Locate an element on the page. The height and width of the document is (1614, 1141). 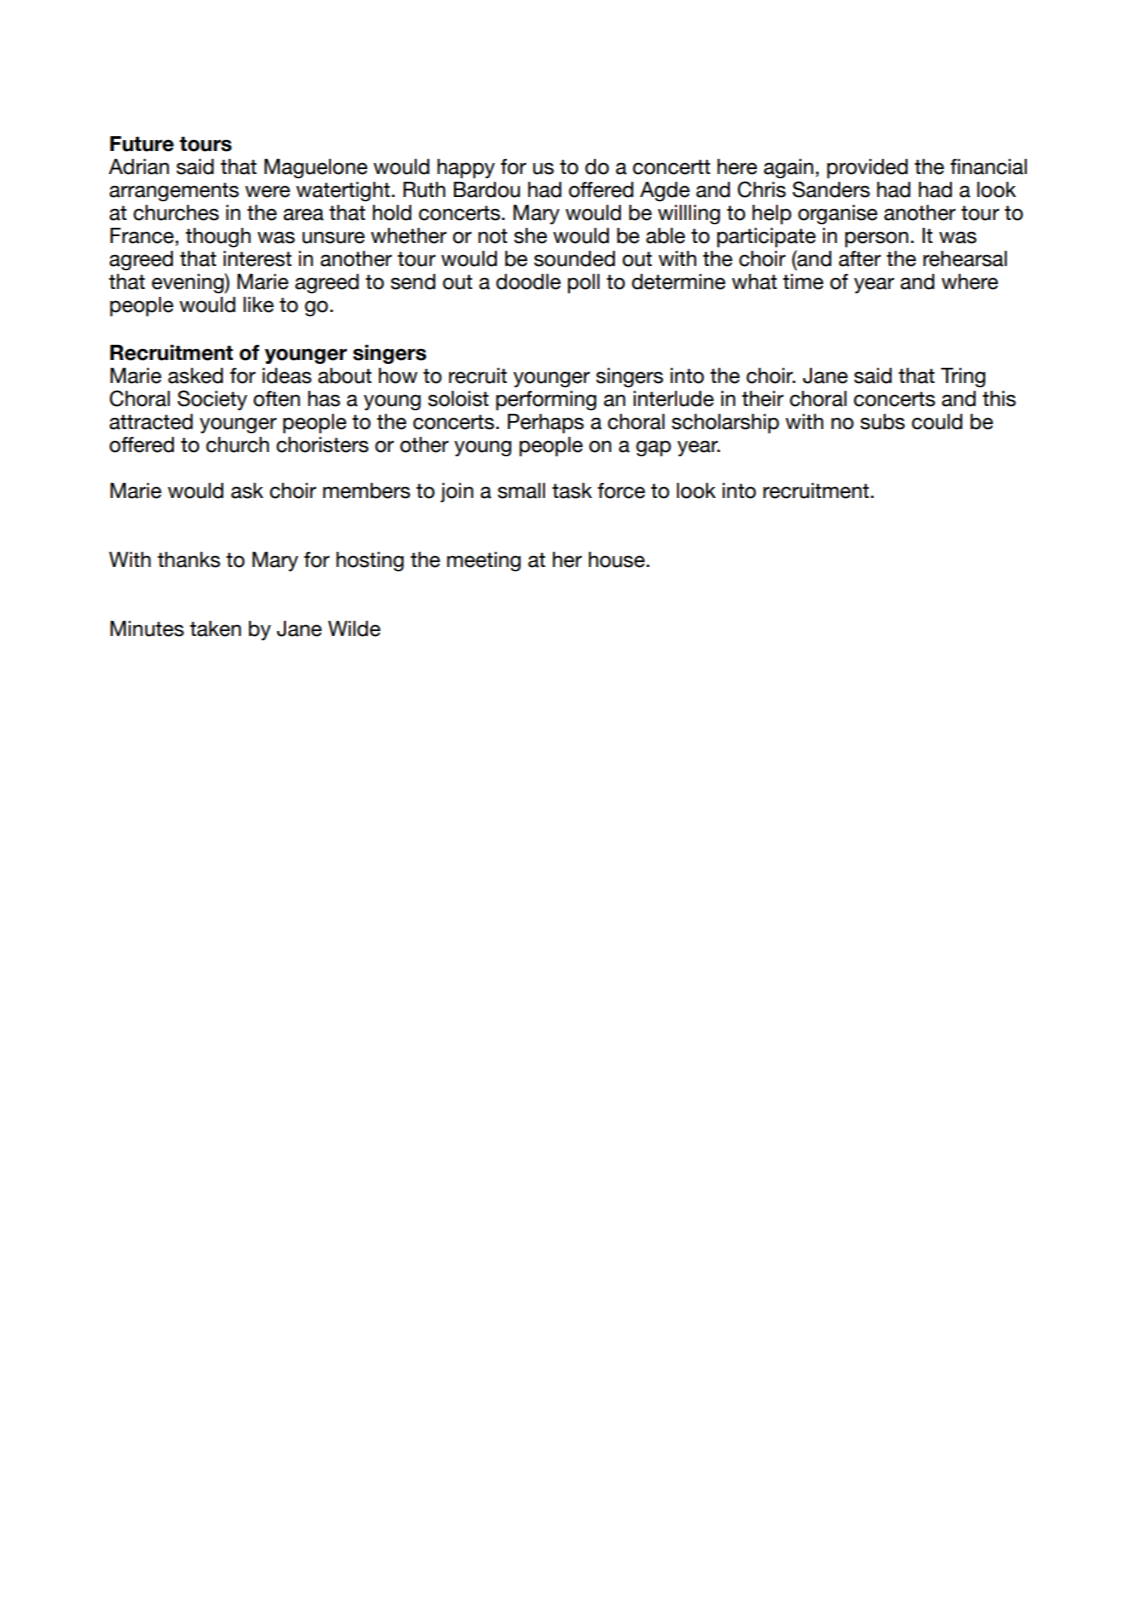
happy is located at coordinates (466, 169).
